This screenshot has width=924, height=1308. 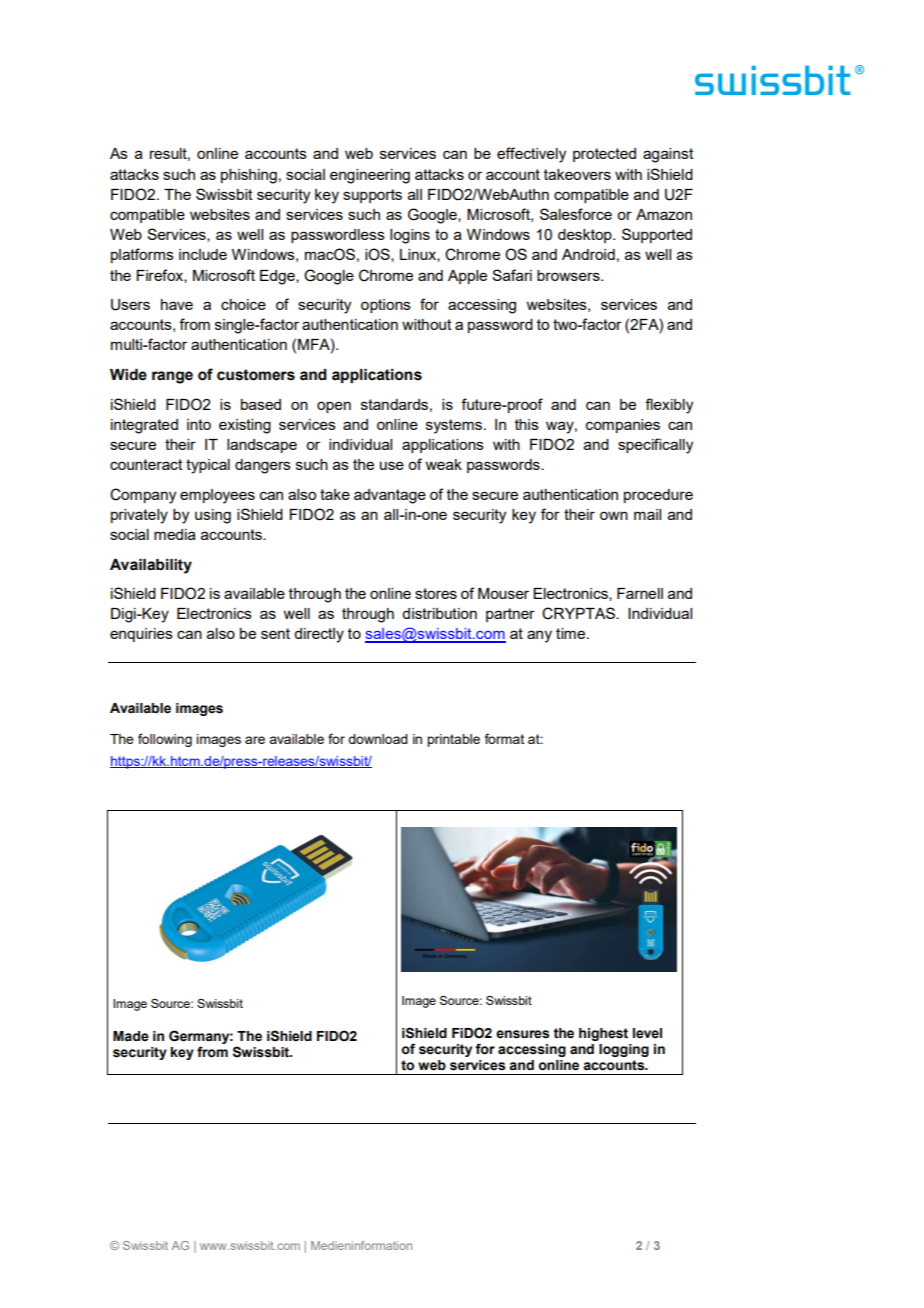 I want to click on Farnell, so click(x=640, y=593).
